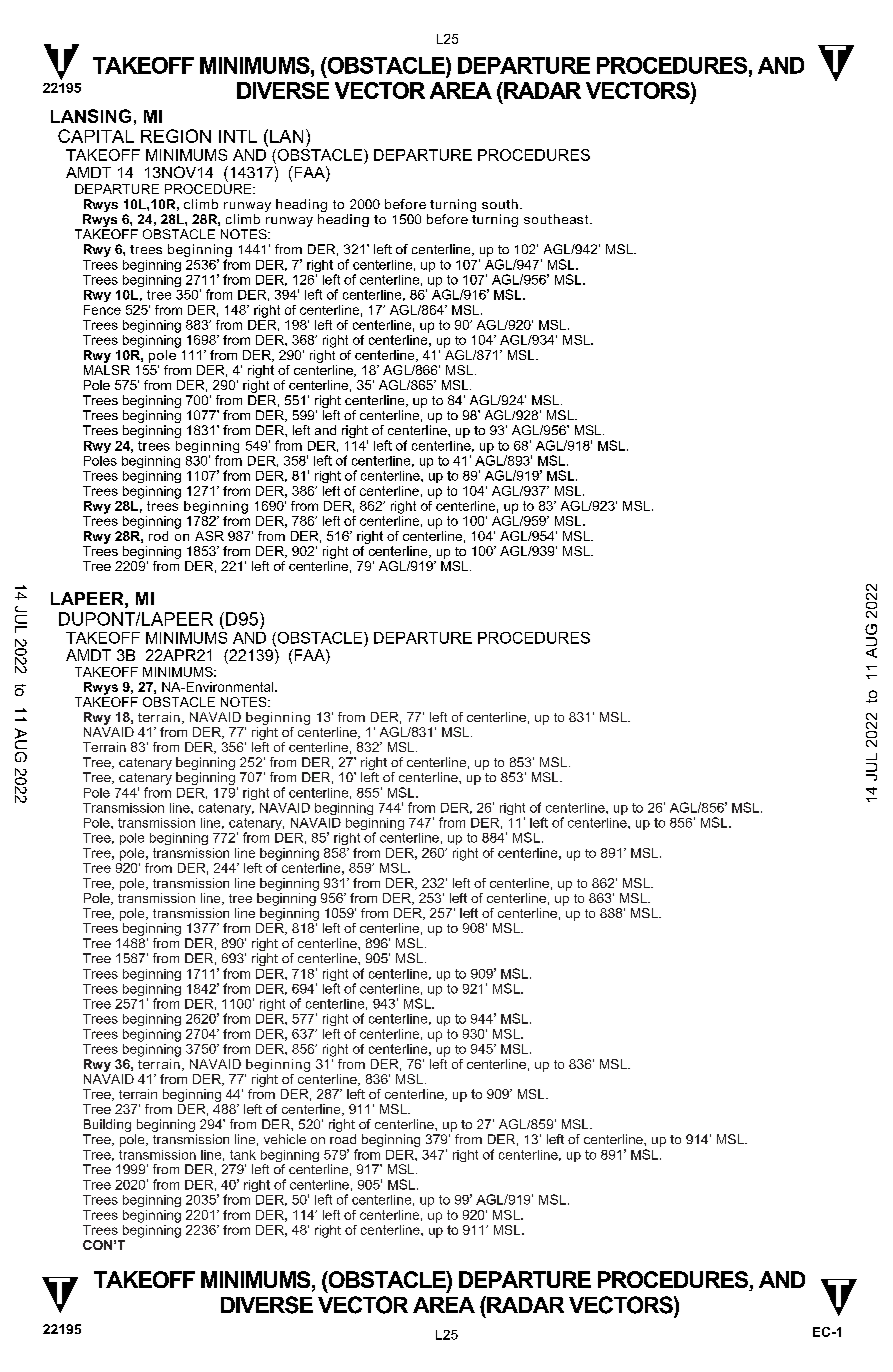 The height and width of the page is (1372, 893). What do you see at coordinates (176, 136) in the page?
I see `REGION` at bounding box center [176, 136].
